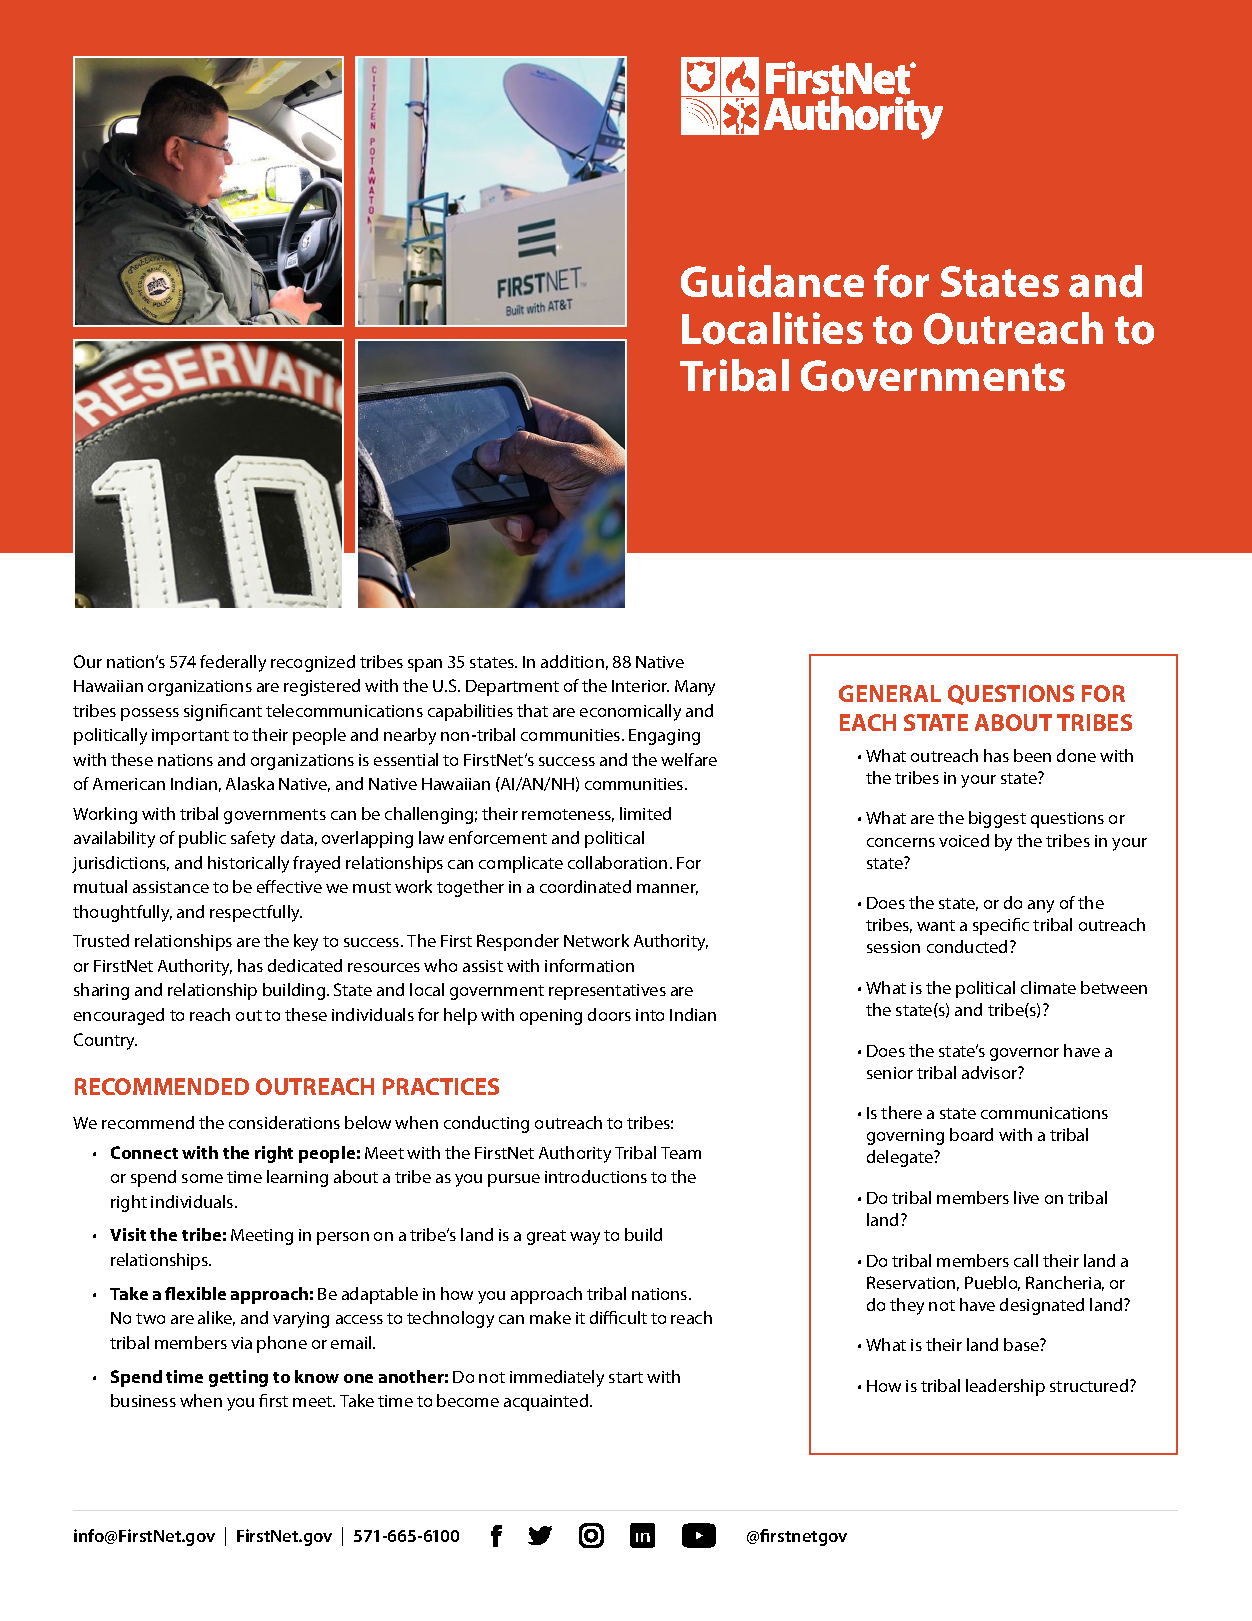  What do you see at coordinates (640, 686) in the screenshot?
I see `Interior` at bounding box center [640, 686].
